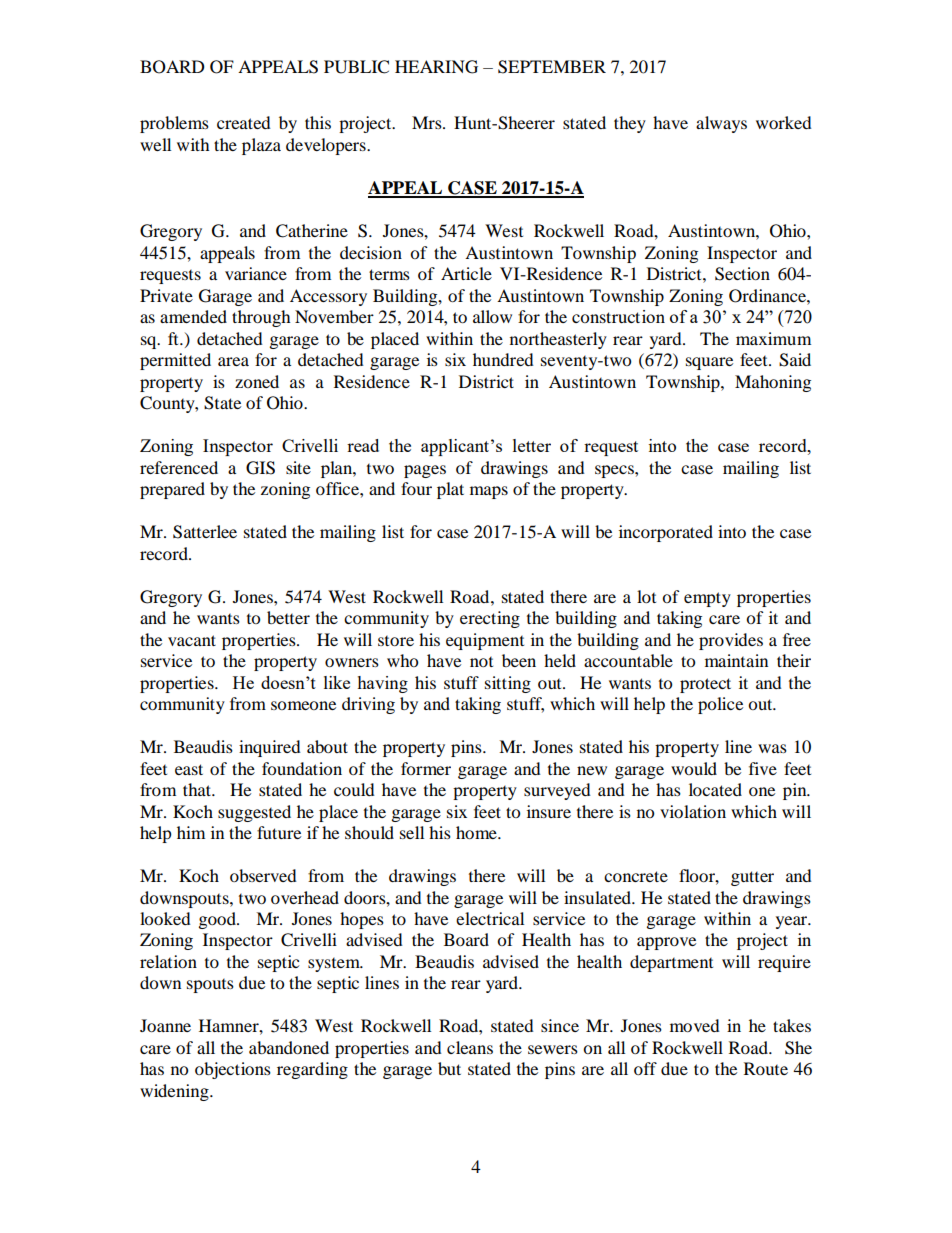  What do you see at coordinates (426, 768) in the page?
I see `former` at bounding box center [426, 768].
